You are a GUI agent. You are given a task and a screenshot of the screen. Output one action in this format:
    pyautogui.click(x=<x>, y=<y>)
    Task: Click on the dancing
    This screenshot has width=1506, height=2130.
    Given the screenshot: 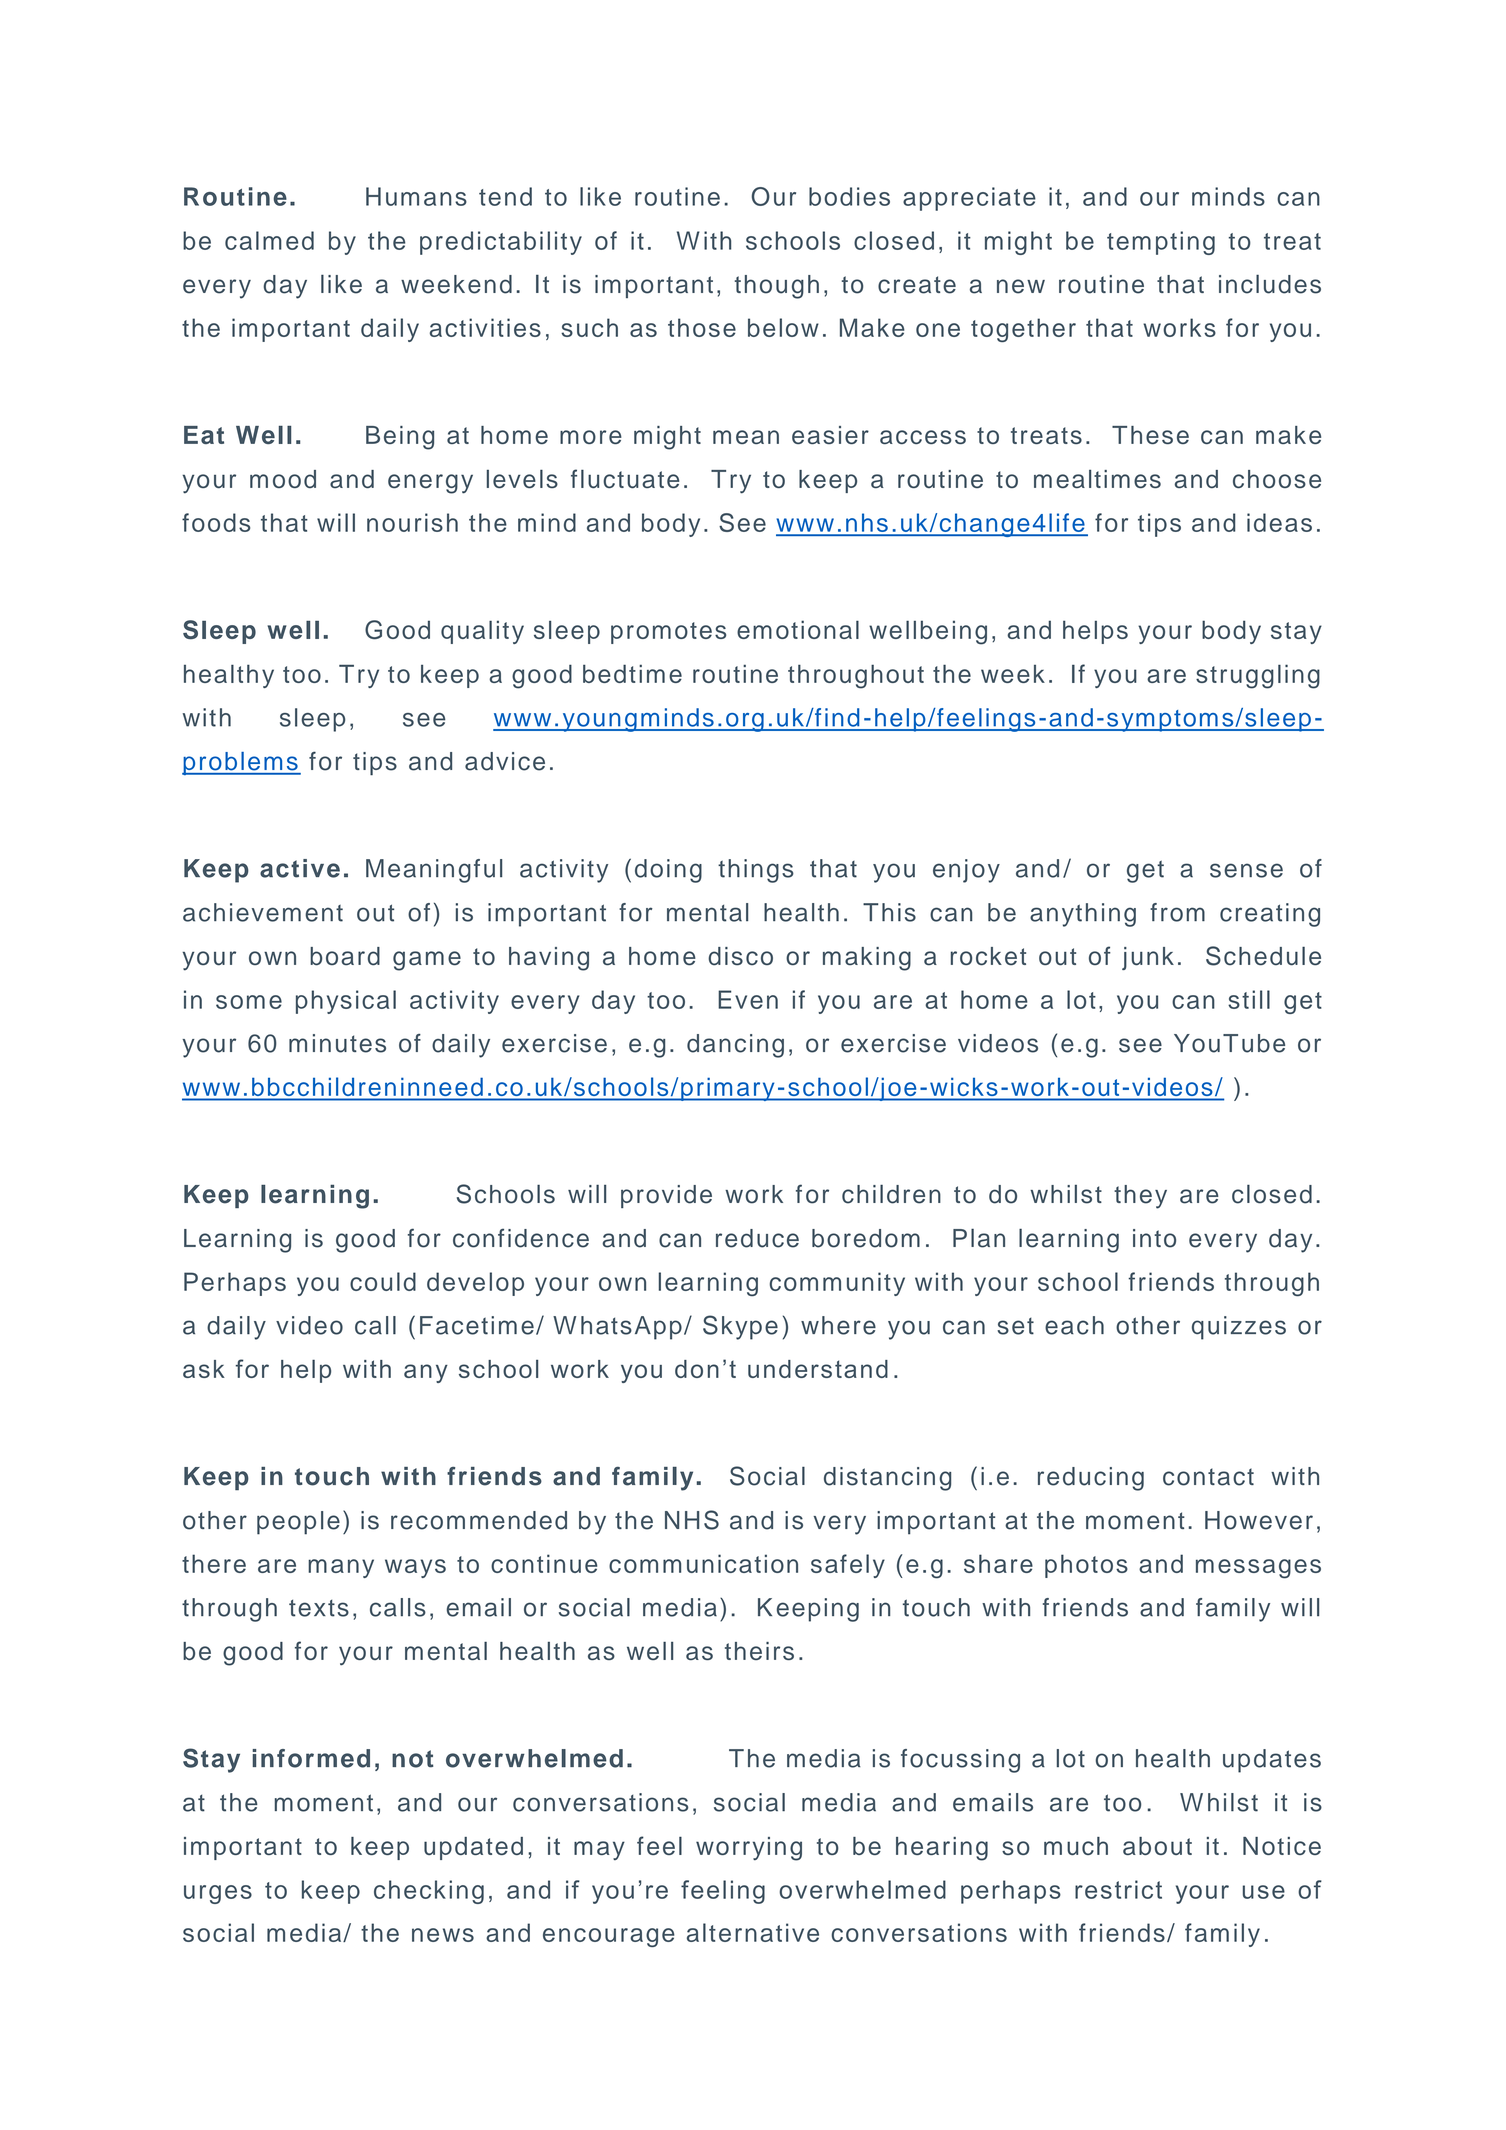 What is the action you would take?
    pyautogui.click(x=735, y=1046)
